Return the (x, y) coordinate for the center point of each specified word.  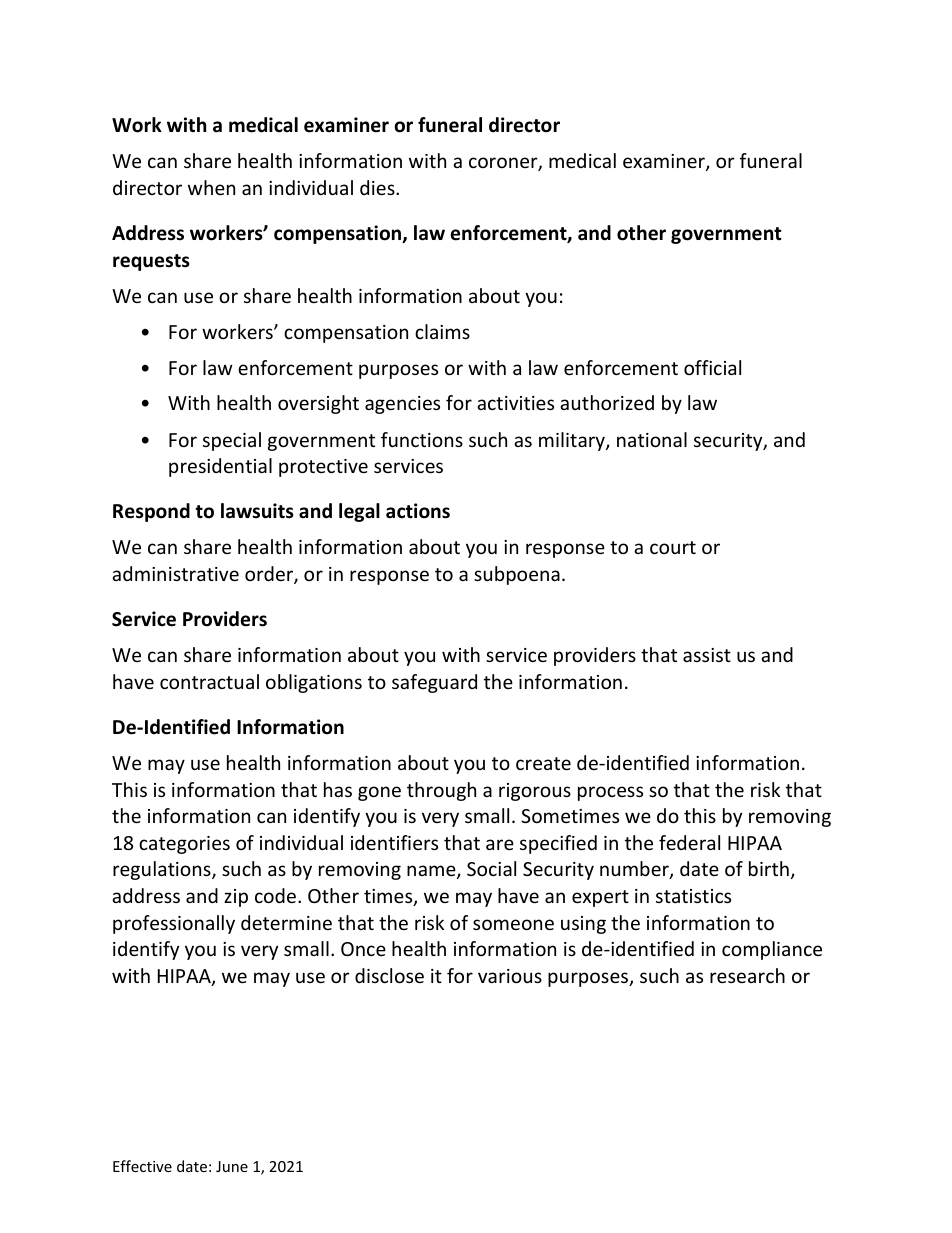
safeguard (434, 683)
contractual (209, 681)
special (232, 441)
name (432, 872)
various (510, 976)
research (747, 975)
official (712, 367)
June (232, 1166)
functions (422, 439)
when (211, 187)
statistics (693, 896)
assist (707, 655)
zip (236, 898)
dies (378, 187)
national (652, 439)
